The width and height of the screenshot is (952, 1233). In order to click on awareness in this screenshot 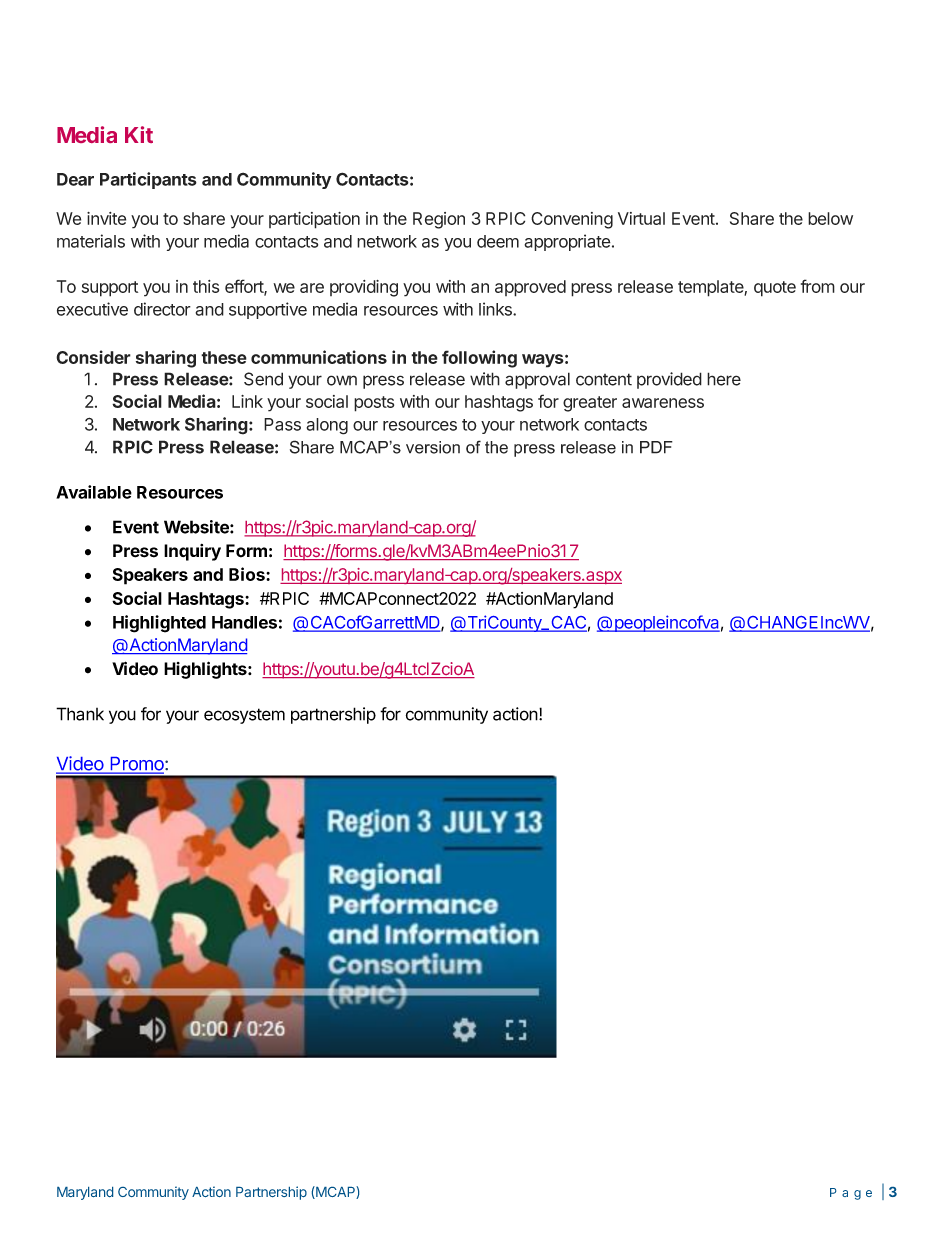, I will do `click(663, 403)`.
